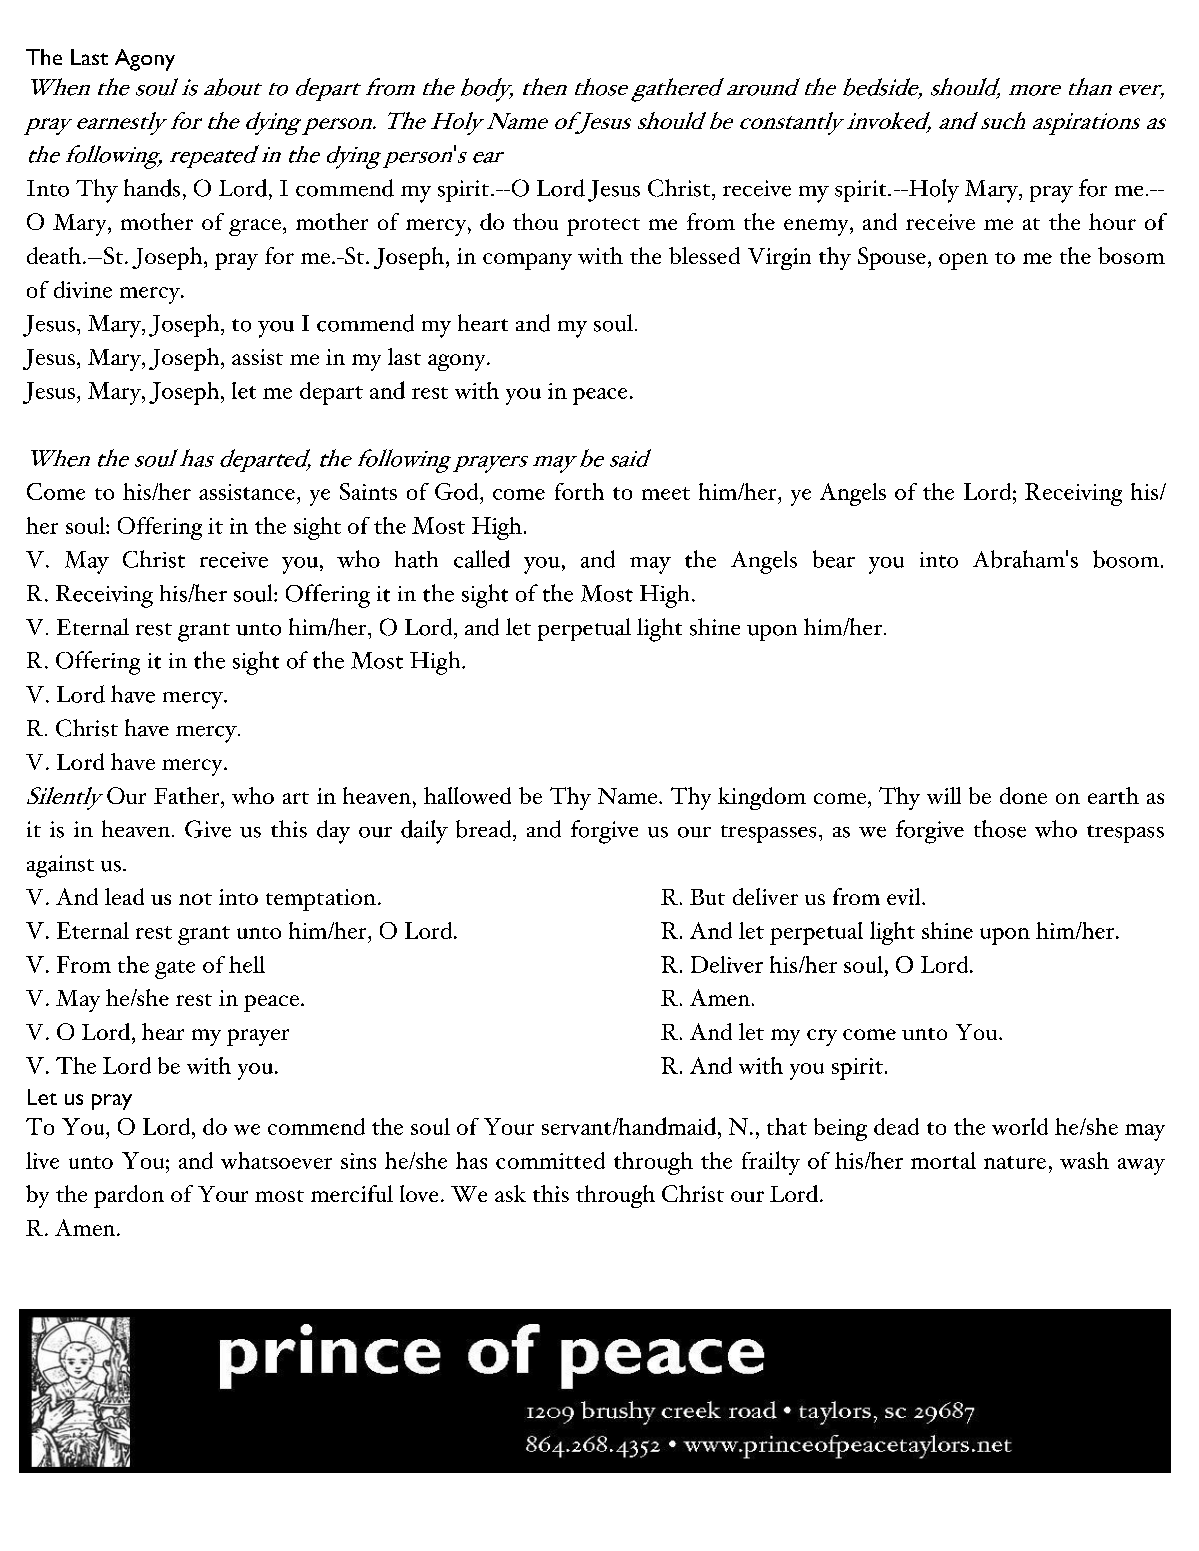  Describe the element at coordinates (603, 227) in the document. I see `protect` at that location.
